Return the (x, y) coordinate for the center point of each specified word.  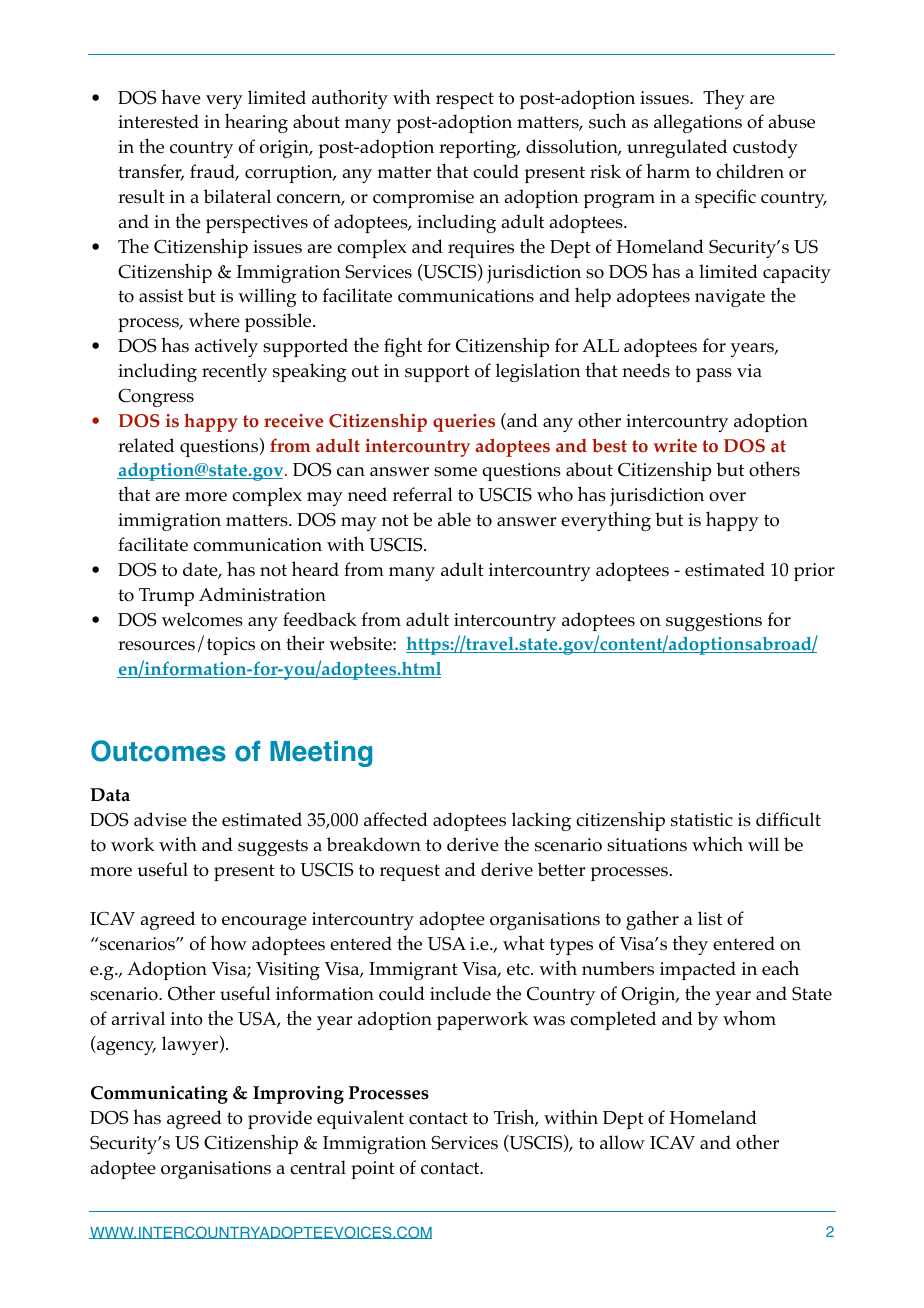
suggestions (714, 622)
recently (234, 372)
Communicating (159, 1095)
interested (158, 121)
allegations (698, 123)
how (228, 943)
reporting (479, 149)
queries (464, 423)
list (710, 918)
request (410, 872)
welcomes (202, 619)
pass (714, 375)
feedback (320, 619)
